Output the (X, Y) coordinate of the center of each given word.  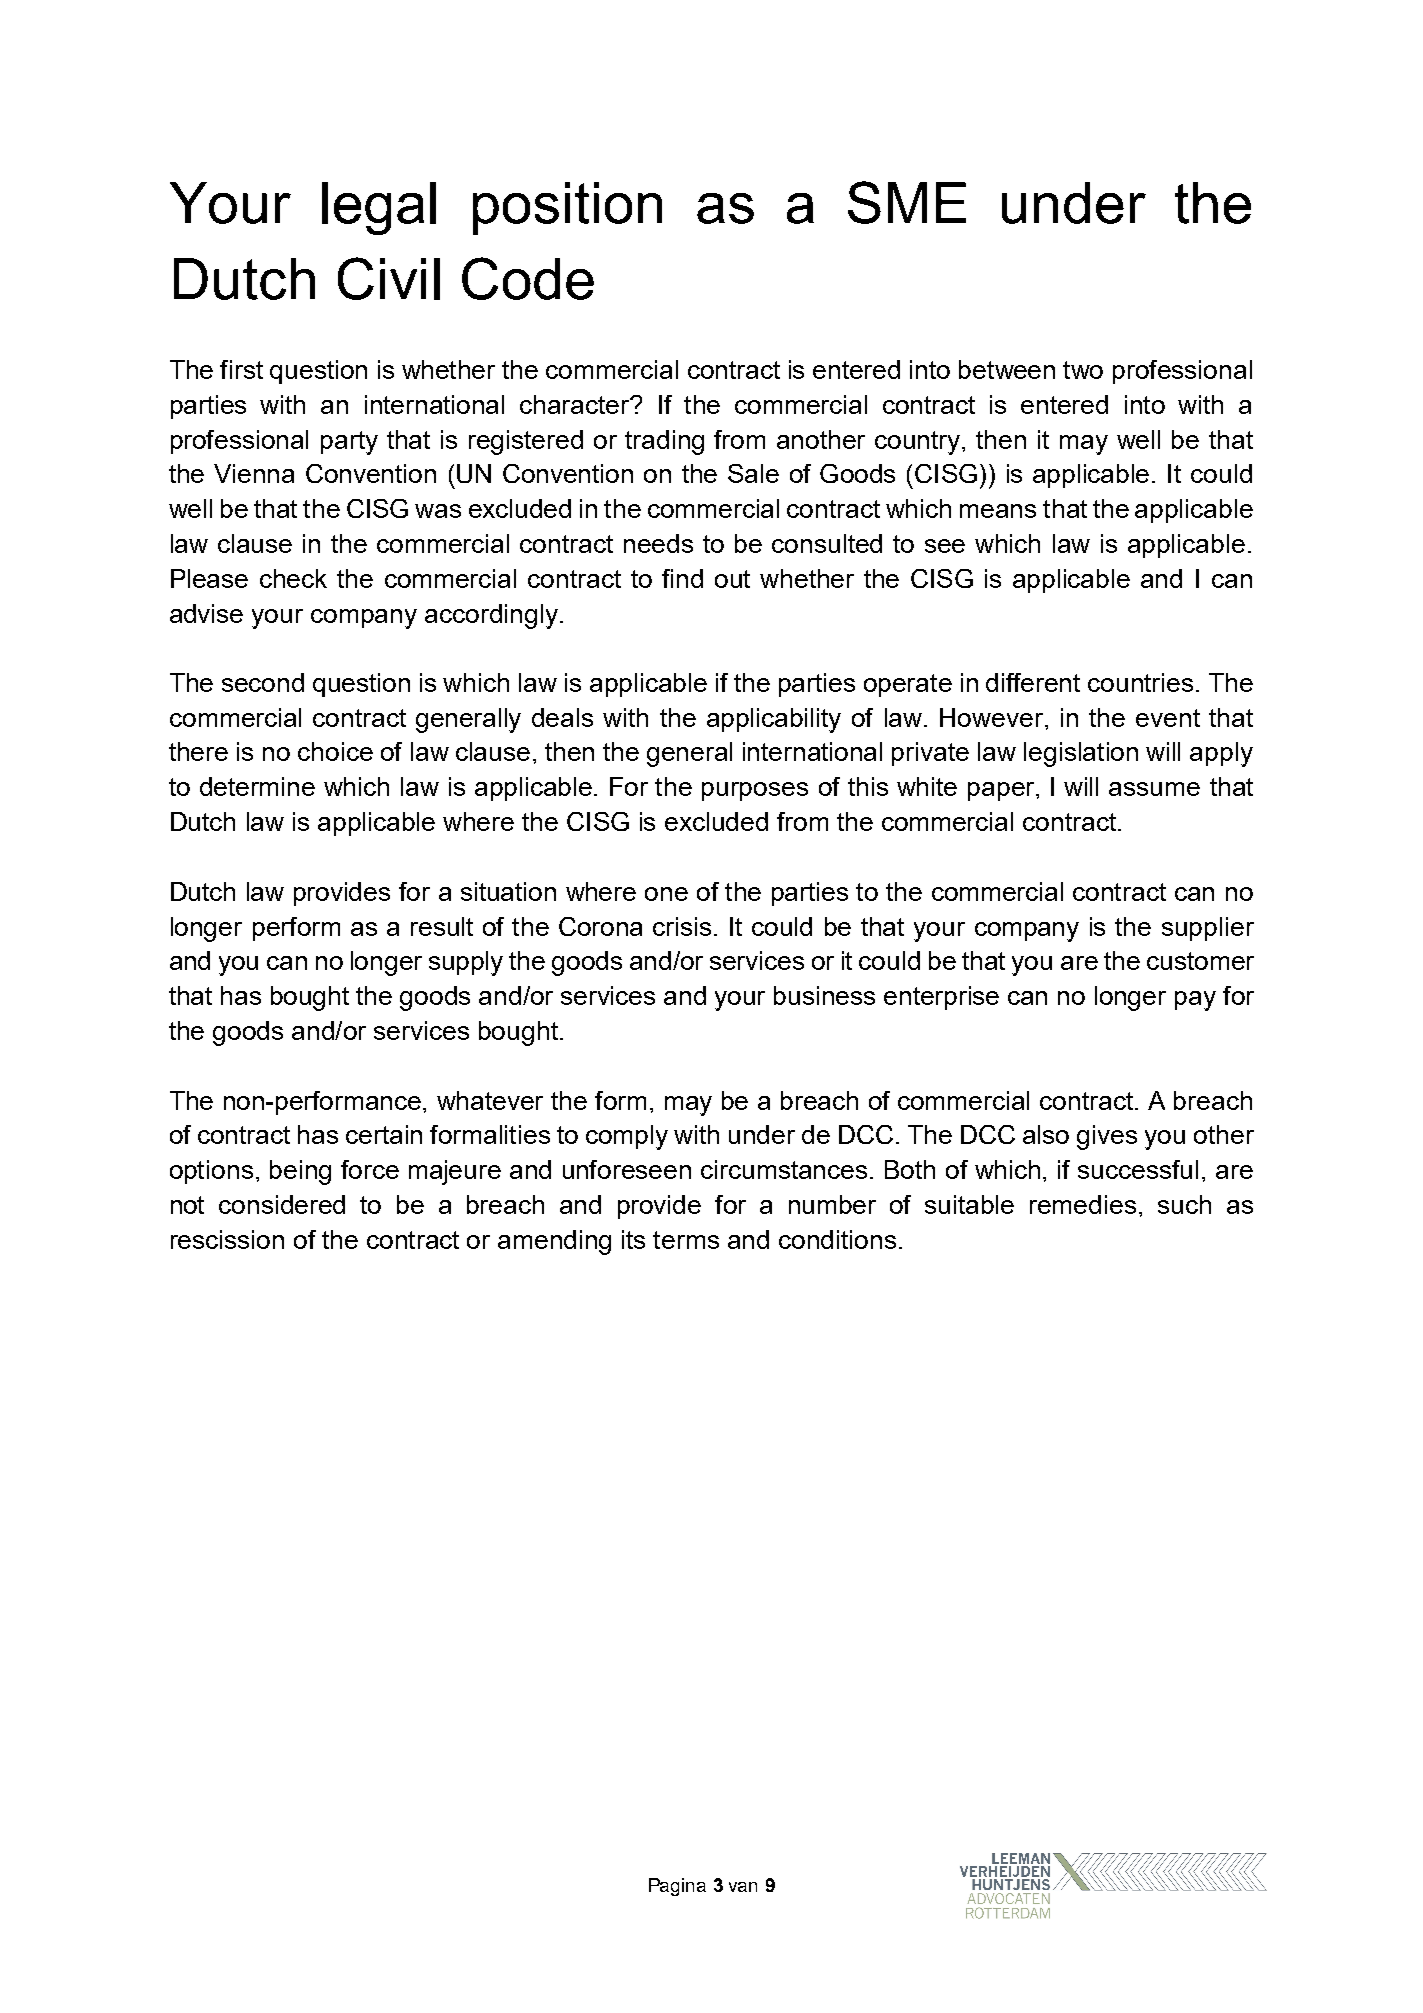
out (732, 579)
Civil (389, 278)
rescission (227, 1239)
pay (1195, 1001)
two (1083, 370)
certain (384, 1134)
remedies (1083, 1204)
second (263, 682)
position (567, 208)
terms (686, 1240)
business (824, 995)
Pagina (677, 1887)
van (743, 1887)
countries (1140, 682)
